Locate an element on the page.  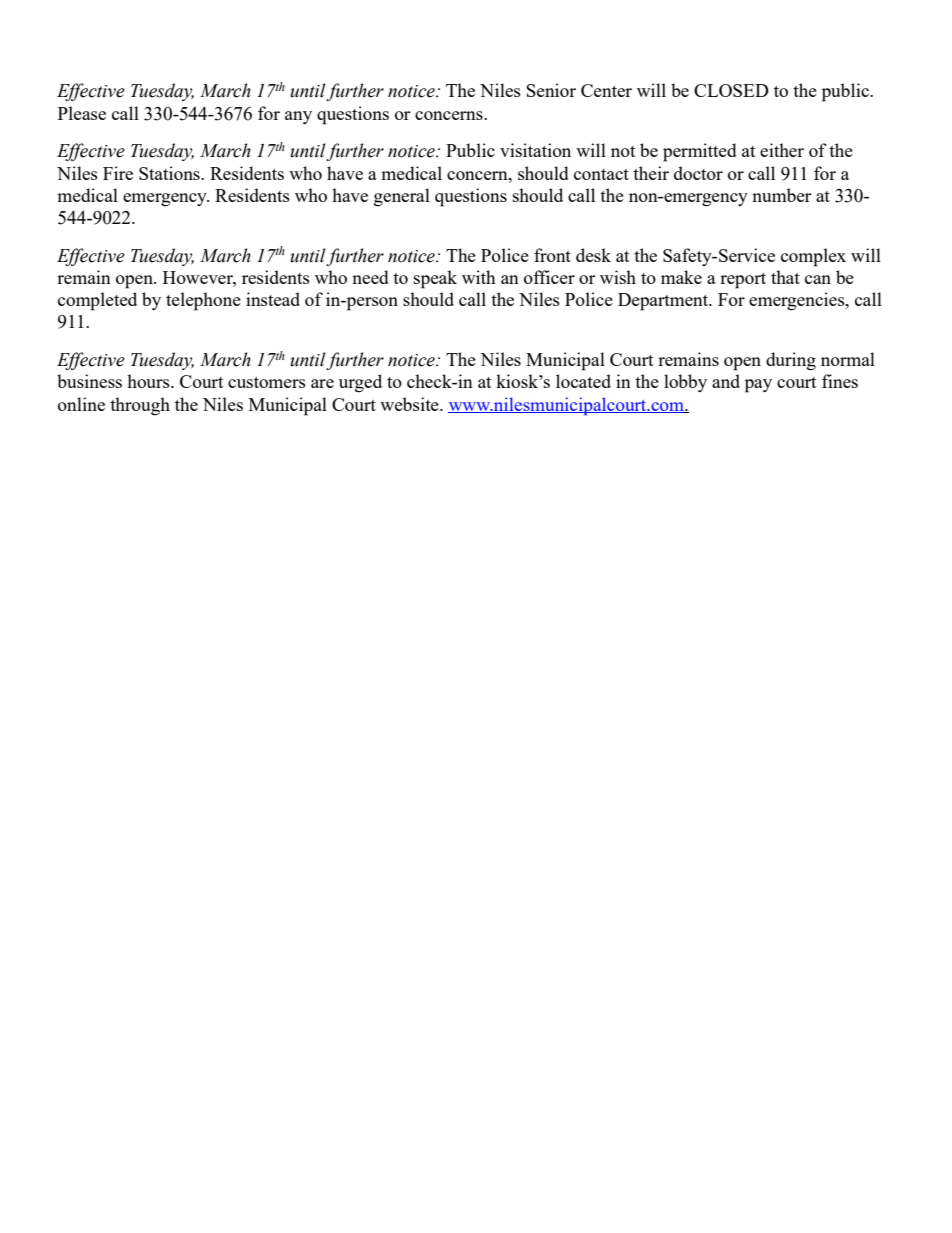
website is located at coordinates (410, 404).
